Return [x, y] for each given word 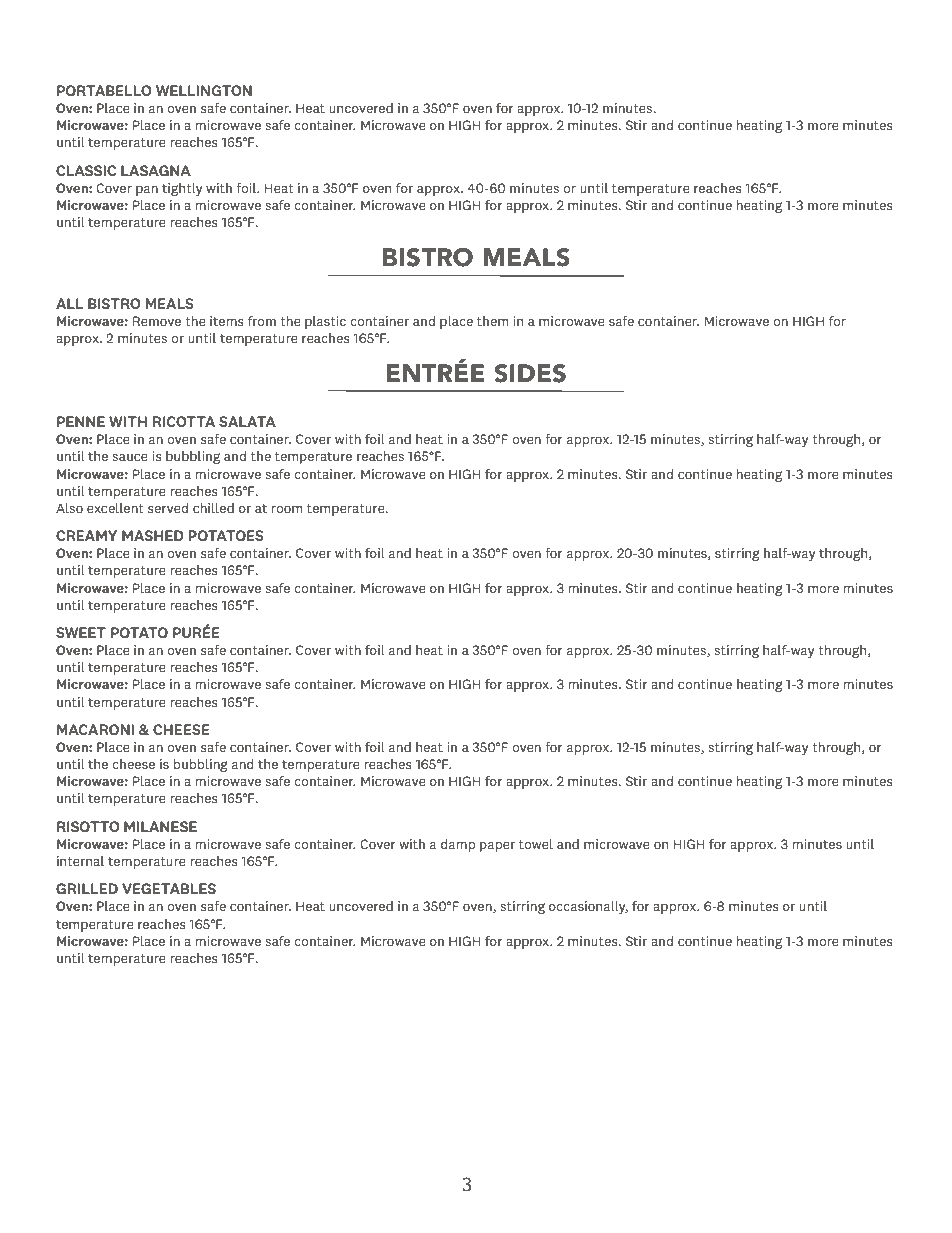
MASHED [153, 535]
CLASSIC [86, 170]
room [286, 509]
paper [497, 847]
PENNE [81, 421]
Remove [157, 321]
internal [80, 861]
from [262, 320]
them [492, 321]
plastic [325, 322]
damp [458, 845]
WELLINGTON [204, 90]
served [168, 508]
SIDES [530, 373]
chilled [213, 508]
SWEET [81, 632]
